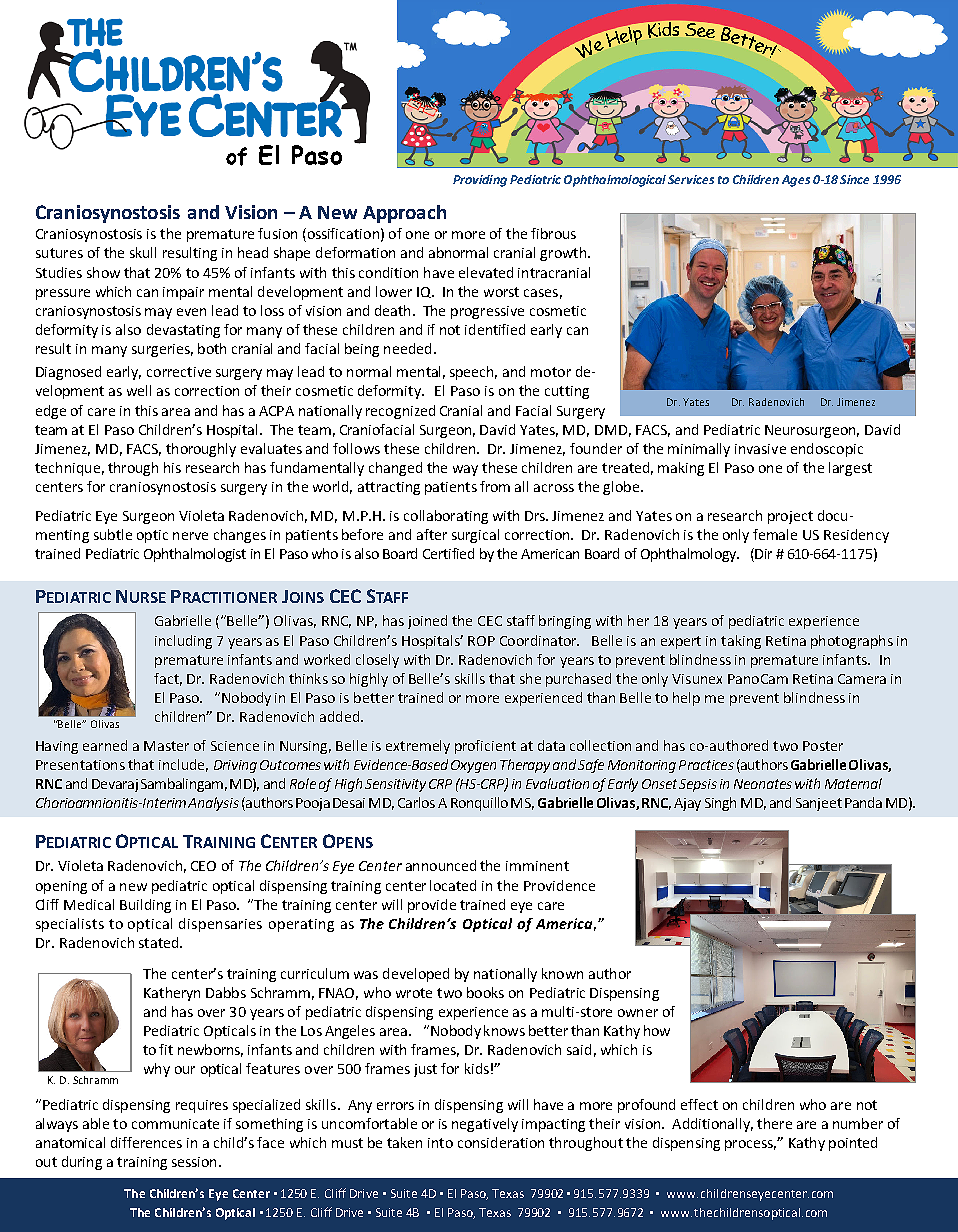 The image size is (958, 1232). What do you see at coordinates (485, 747) in the page?
I see `proficient` at bounding box center [485, 747].
